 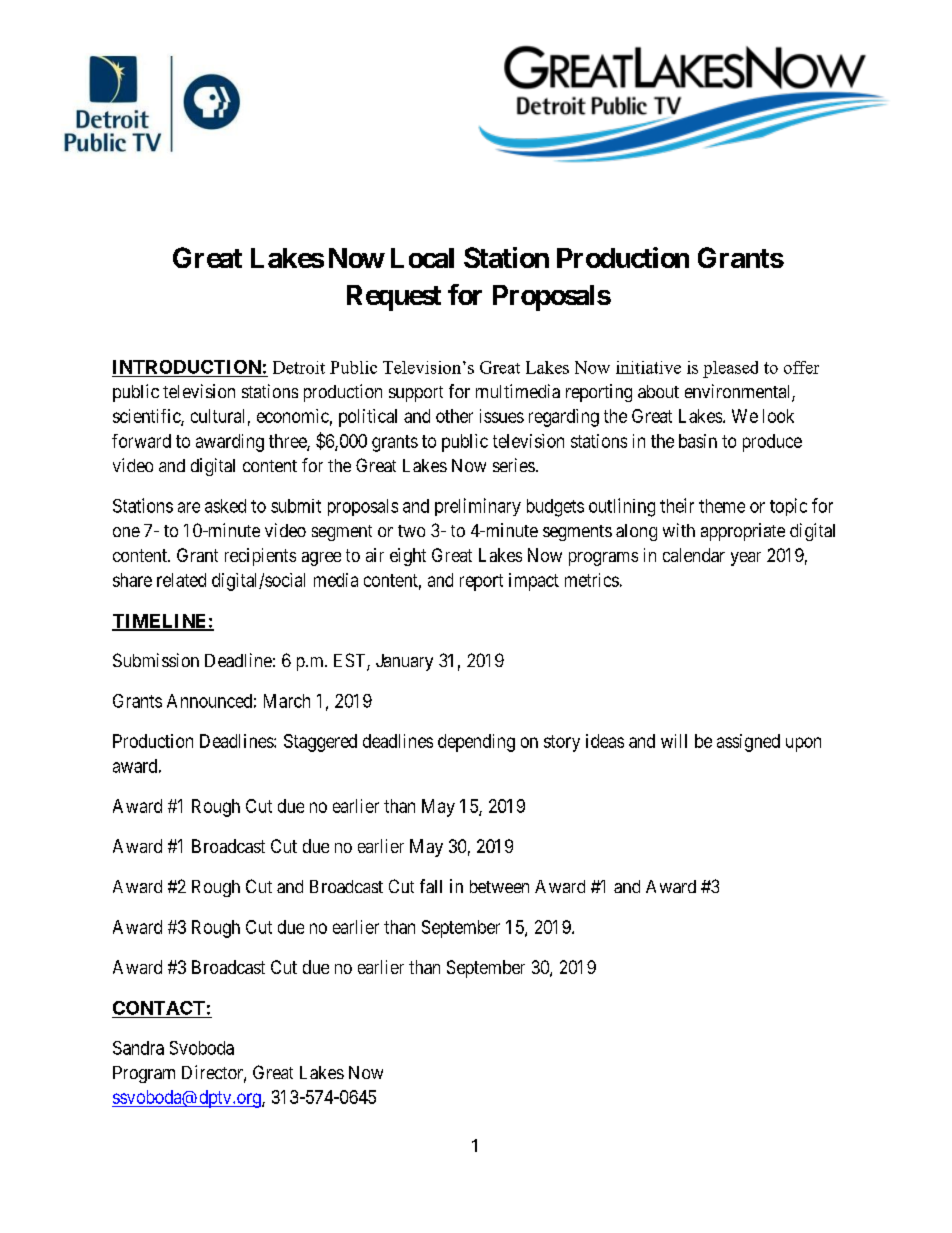 I want to click on Staggered, so click(x=320, y=743).
